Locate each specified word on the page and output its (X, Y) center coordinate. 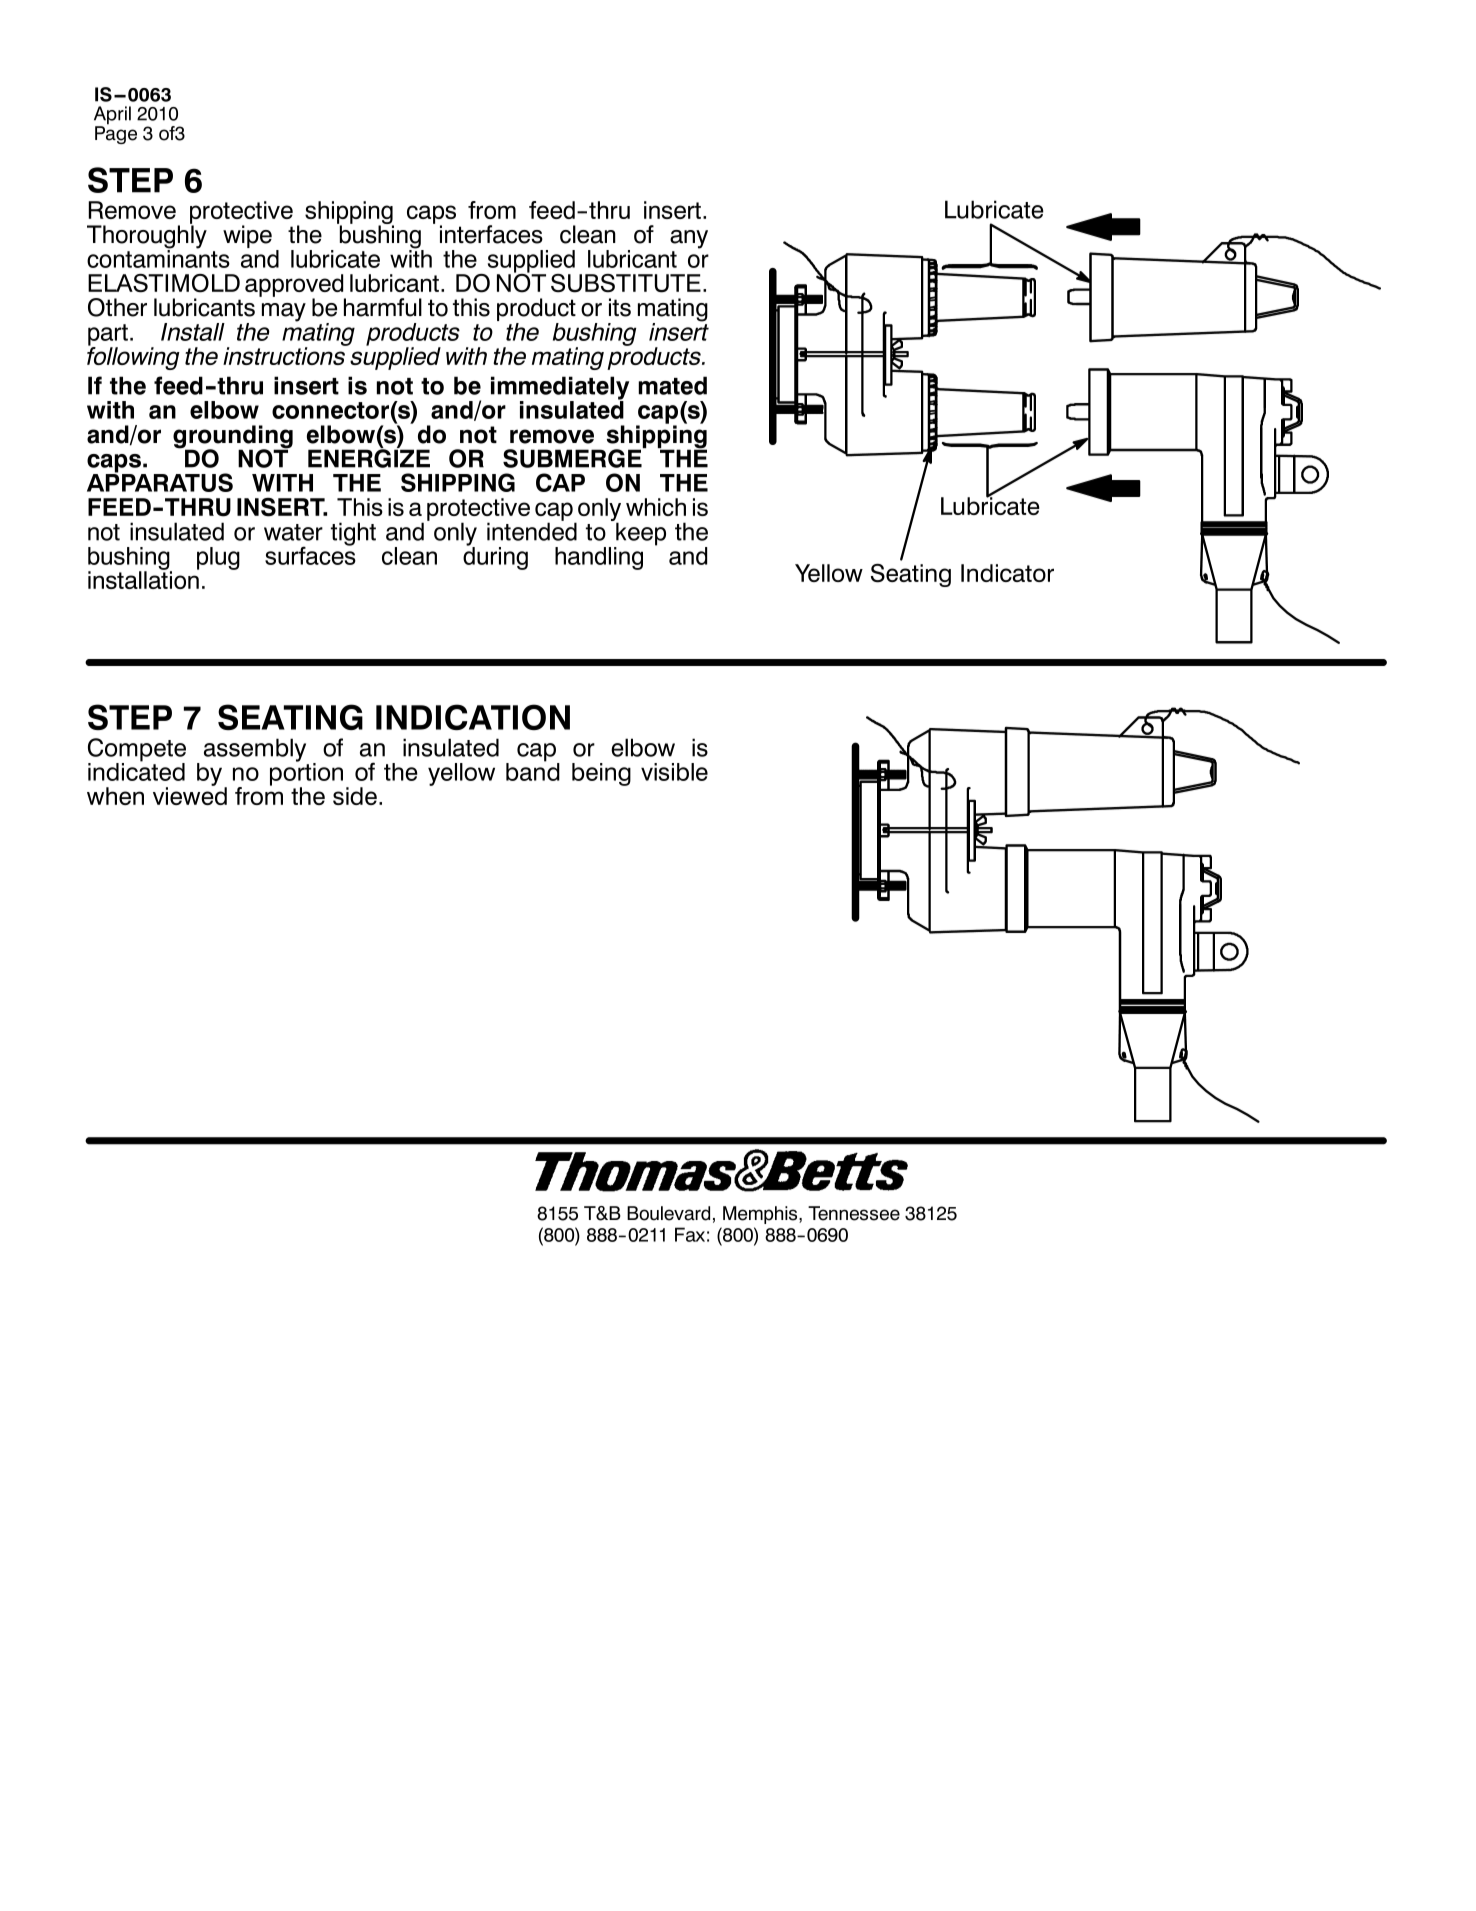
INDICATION (473, 717)
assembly (255, 750)
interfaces (491, 234)
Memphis (761, 1215)
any (689, 239)
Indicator (1007, 573)
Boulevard (668, 1213)
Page (116, 134)
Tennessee (854, 1213)
